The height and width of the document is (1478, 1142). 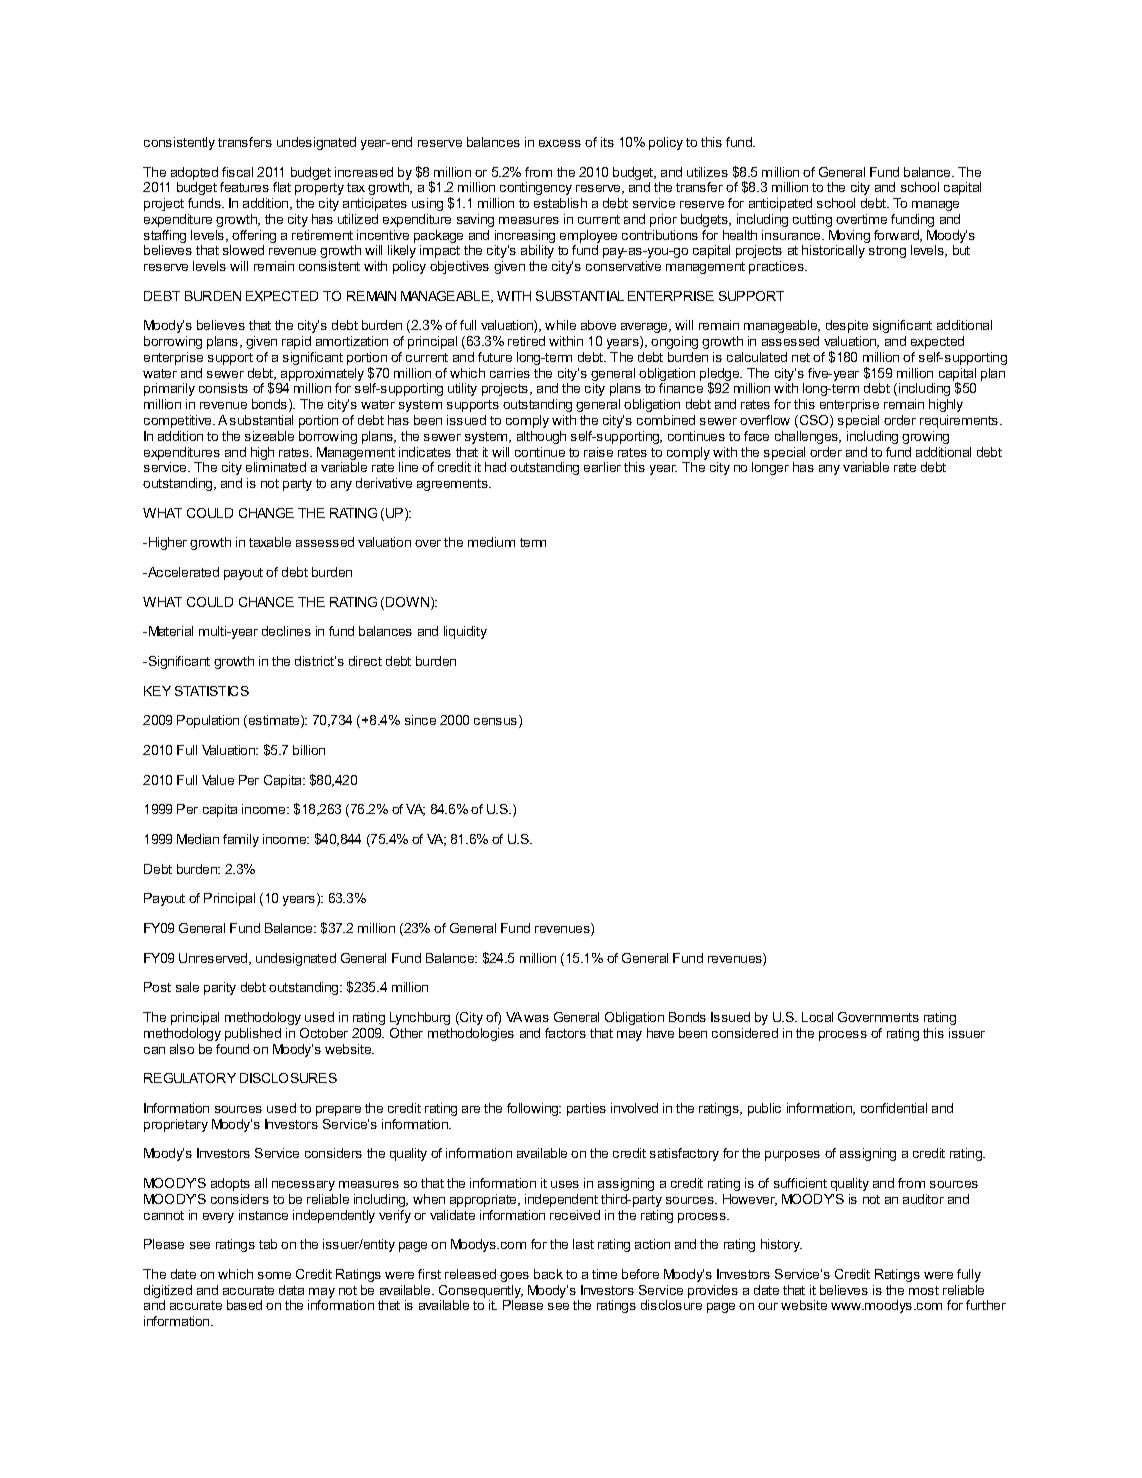 I want to click on growing, so click(x=925, y=437).
